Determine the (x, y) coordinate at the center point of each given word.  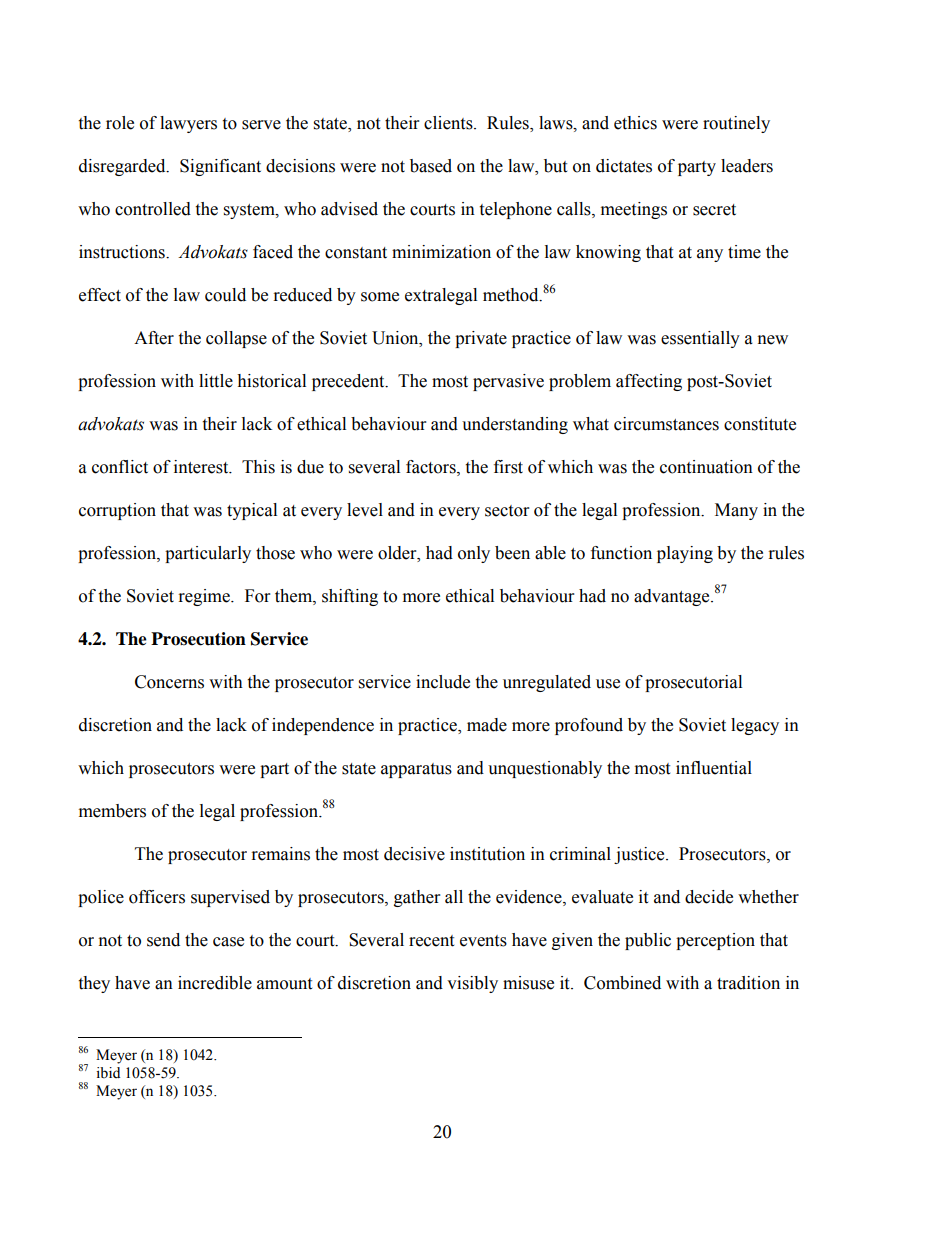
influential (714, 768)
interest (202, 467)
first (508, 467)
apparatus (416, 770)
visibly (472, 984)
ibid (108, 1073)
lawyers (188, 124)
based (431, 166)
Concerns (169, 682)
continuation (706, 467)
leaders (747, 166)
